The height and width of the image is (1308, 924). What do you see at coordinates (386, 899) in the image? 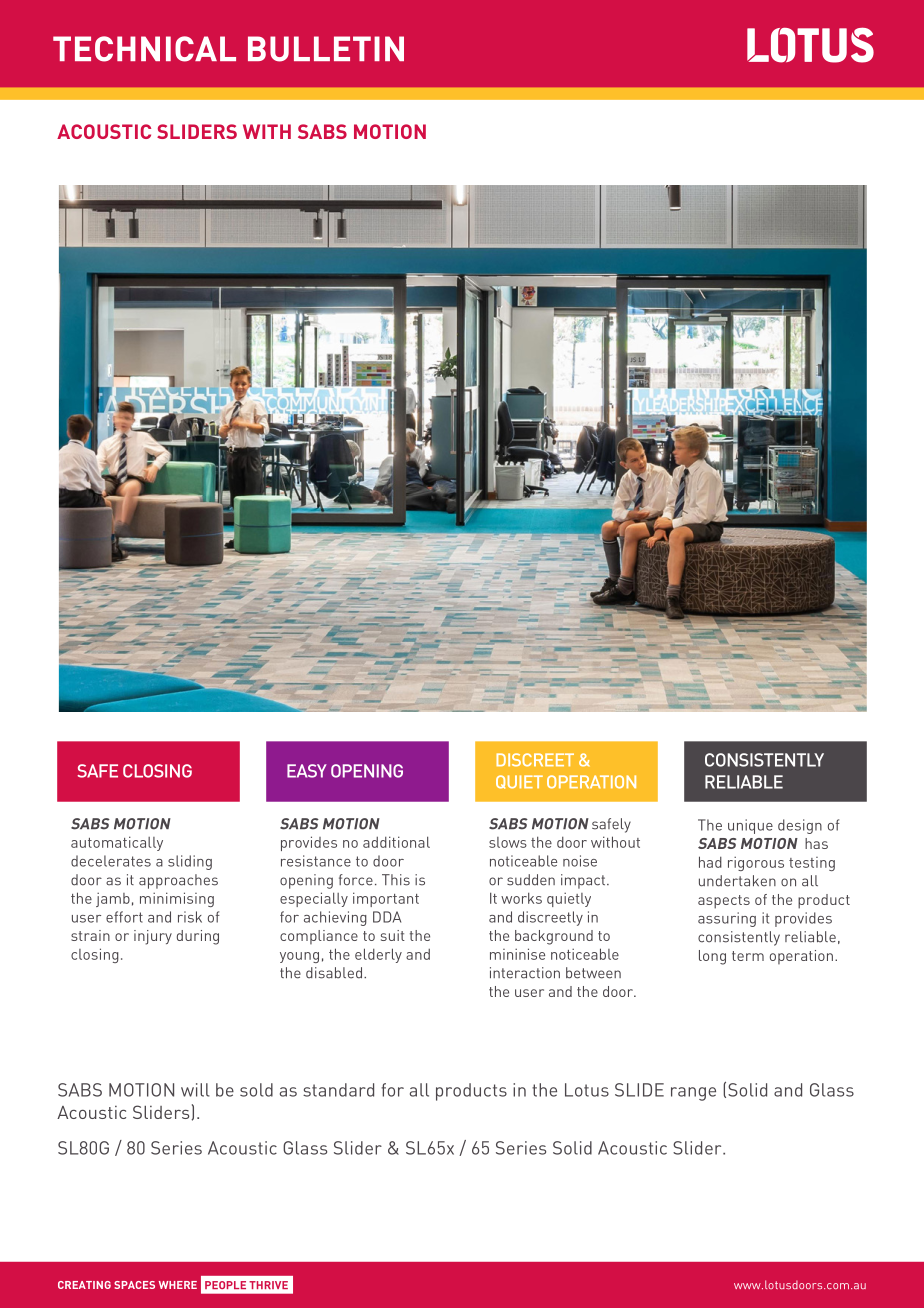
I see `important` at bounding box center [386, 899].
